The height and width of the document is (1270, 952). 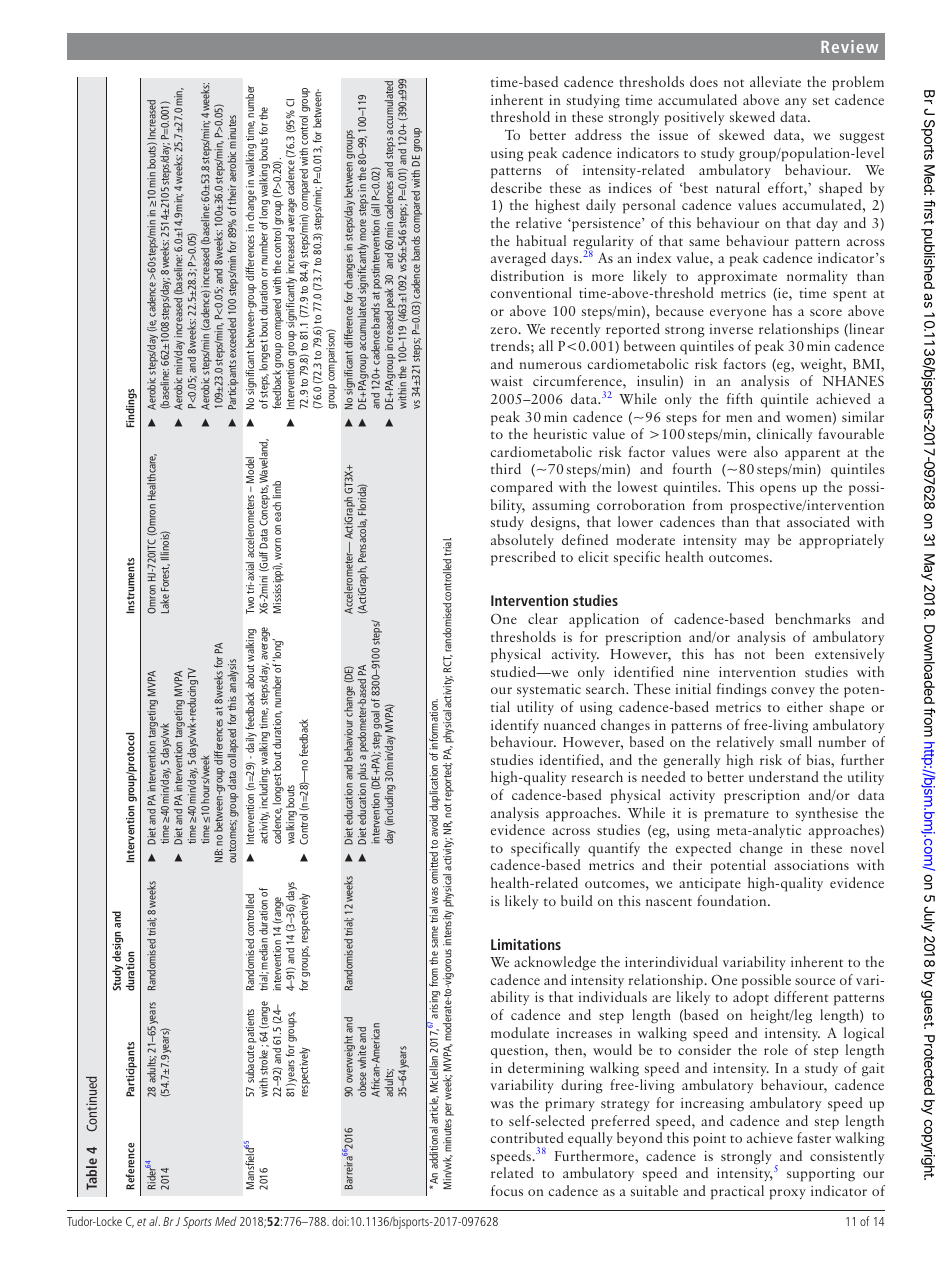 What do you see at coordinates (551, 365) in the document?
I see `numerous` at bounding box center [551, 365].
